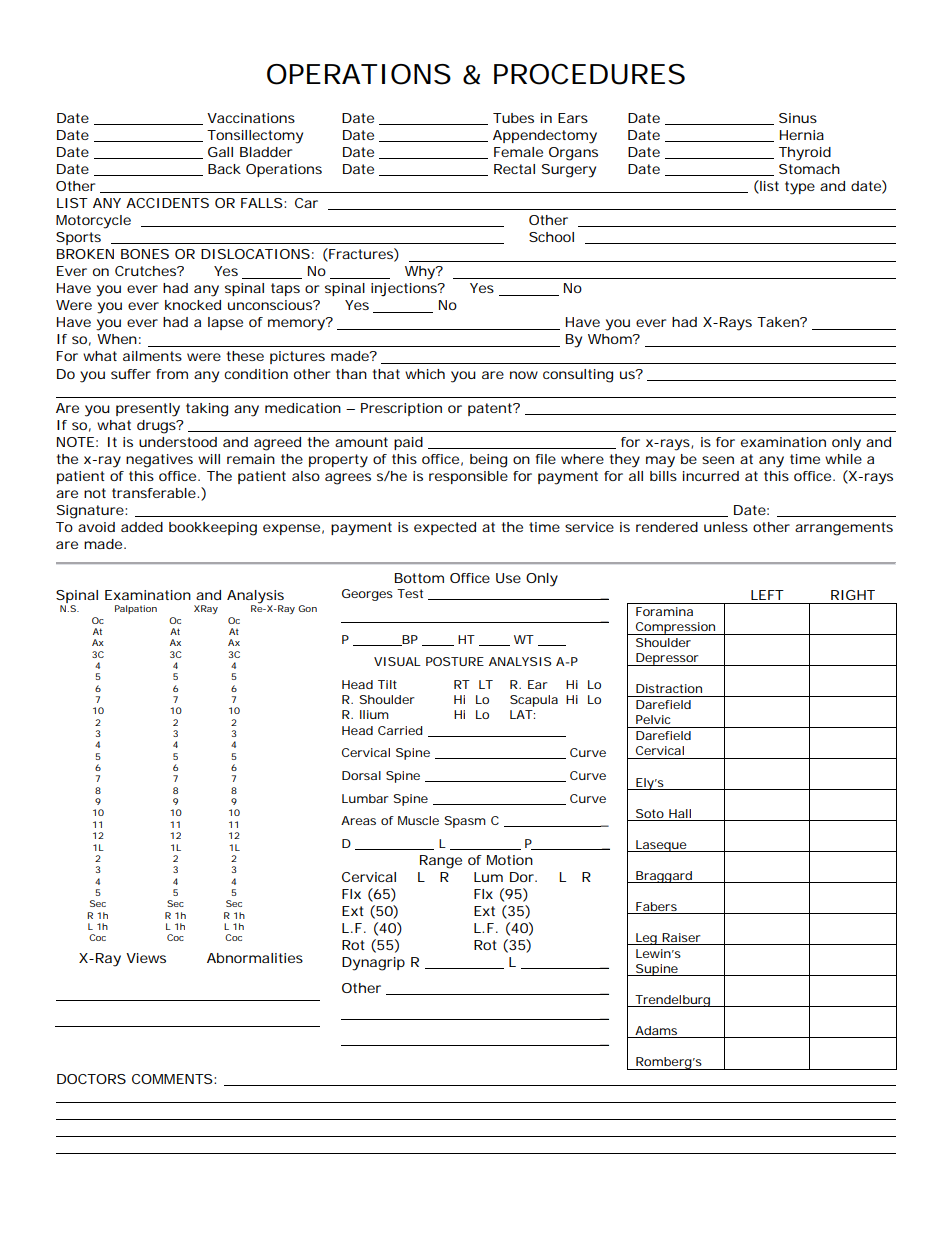 This image has height=1233, width=952. What do you see at coordinates (680, 813) in the image?
I see `Hall` at bounding box center [680, 813].
